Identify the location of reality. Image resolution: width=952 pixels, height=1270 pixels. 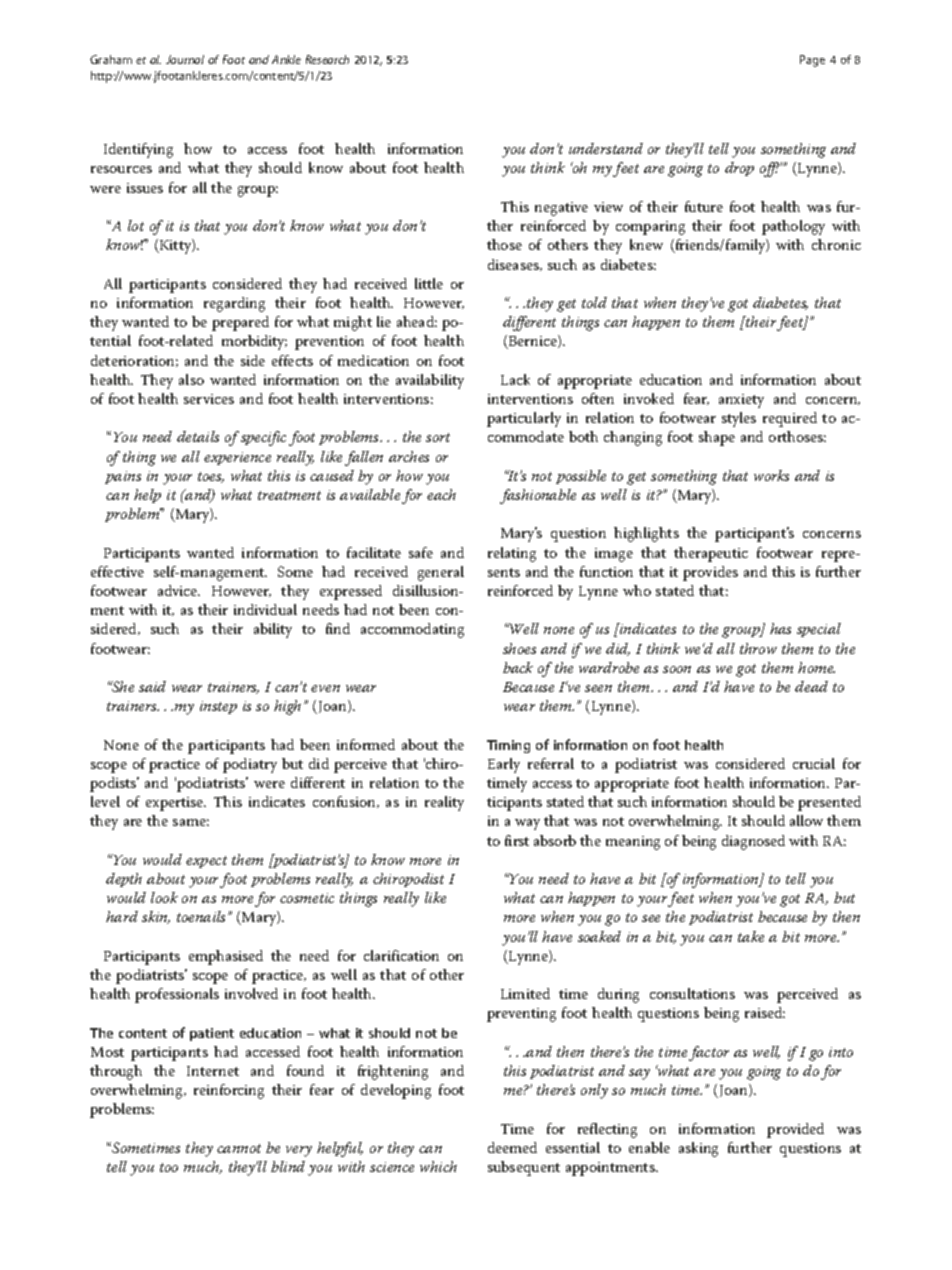
(444, 803).
